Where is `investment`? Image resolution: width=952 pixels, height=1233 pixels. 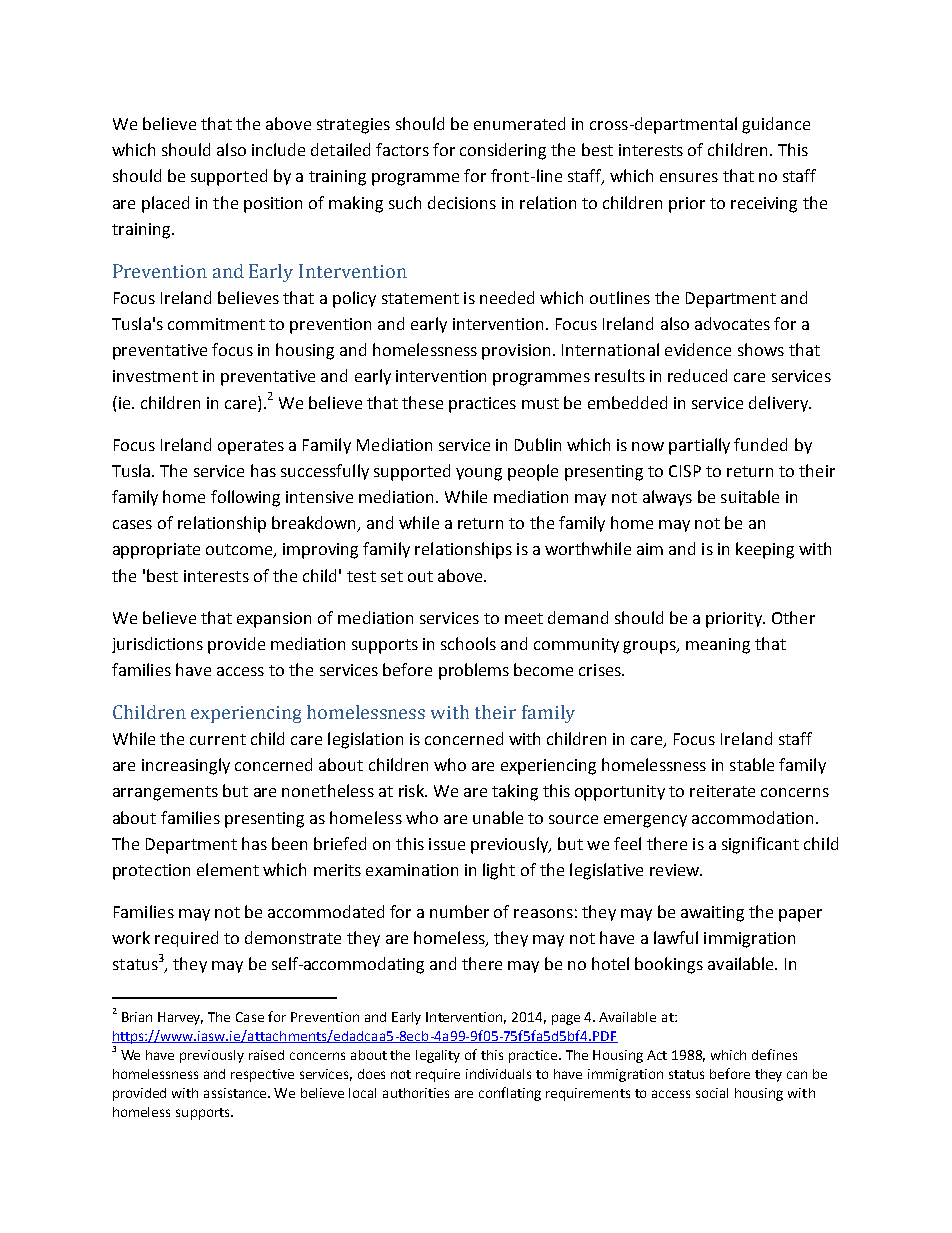 investment is located at coordinates (155, 376).
